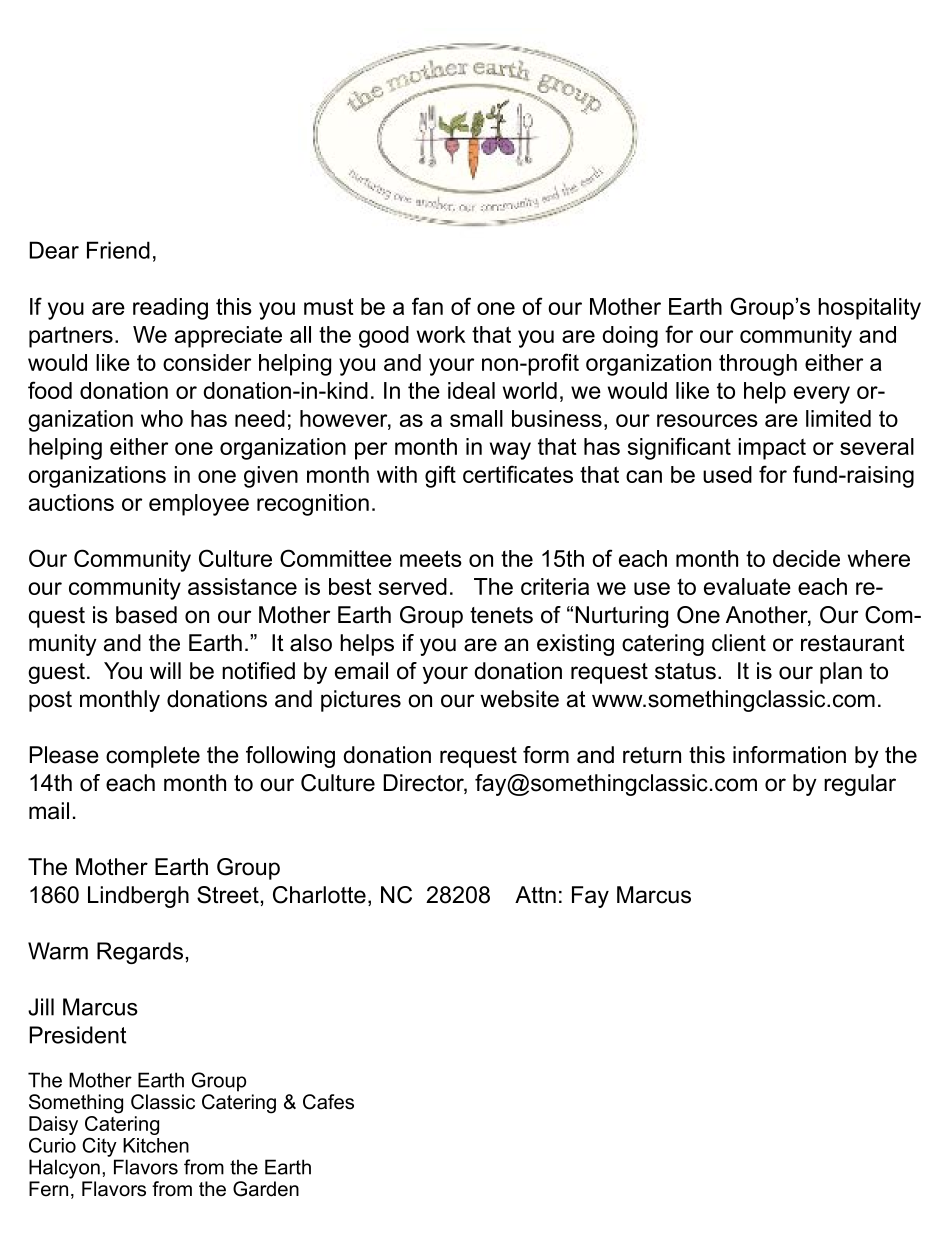  What do you see at coordinates (266, 1189) in the screenshot?
I see `Garden` at bounding box center [266, 1189].
